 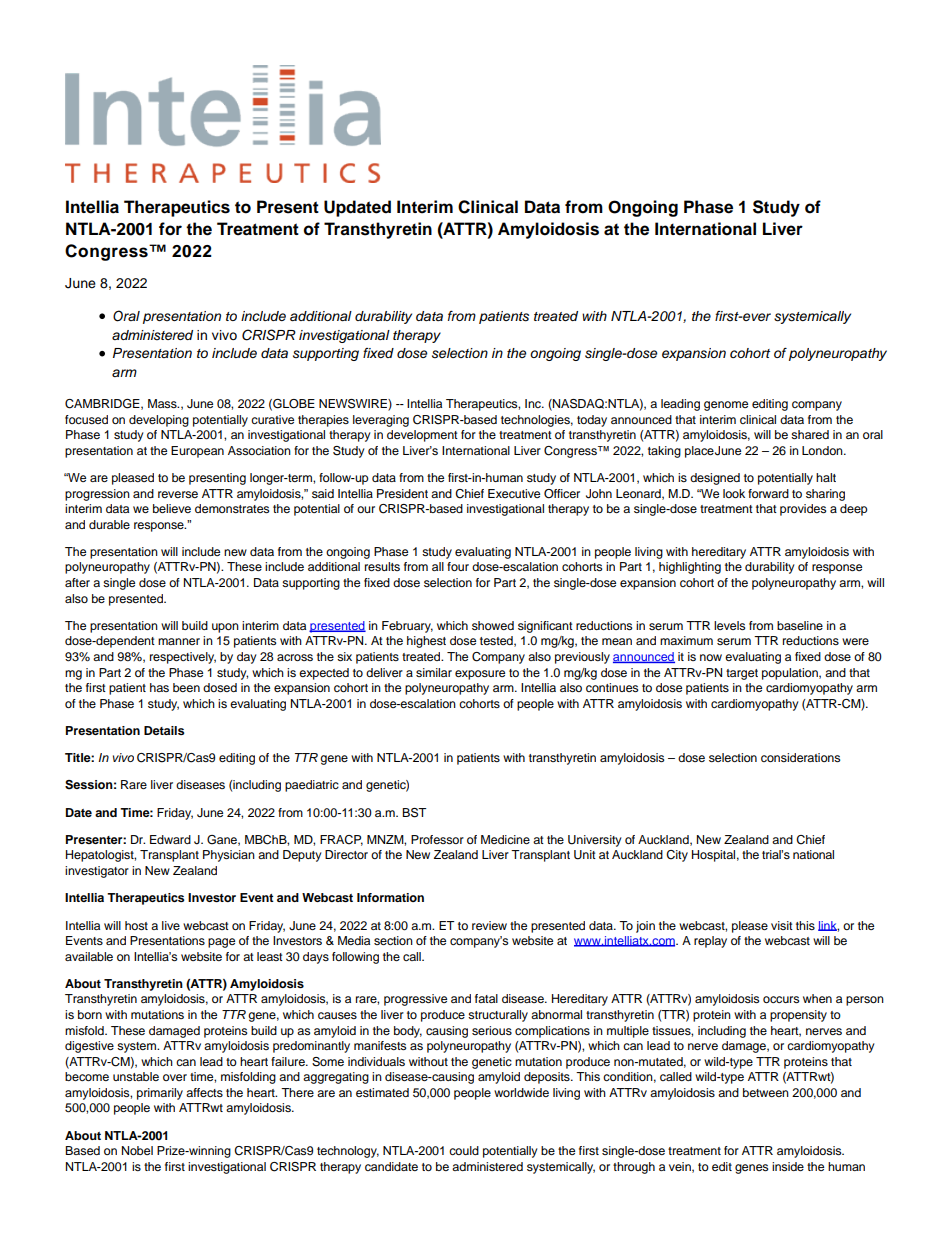 What do you see at coordinates (493, 625) in the page?
I see `showed` at bounding box center [493, 625].
